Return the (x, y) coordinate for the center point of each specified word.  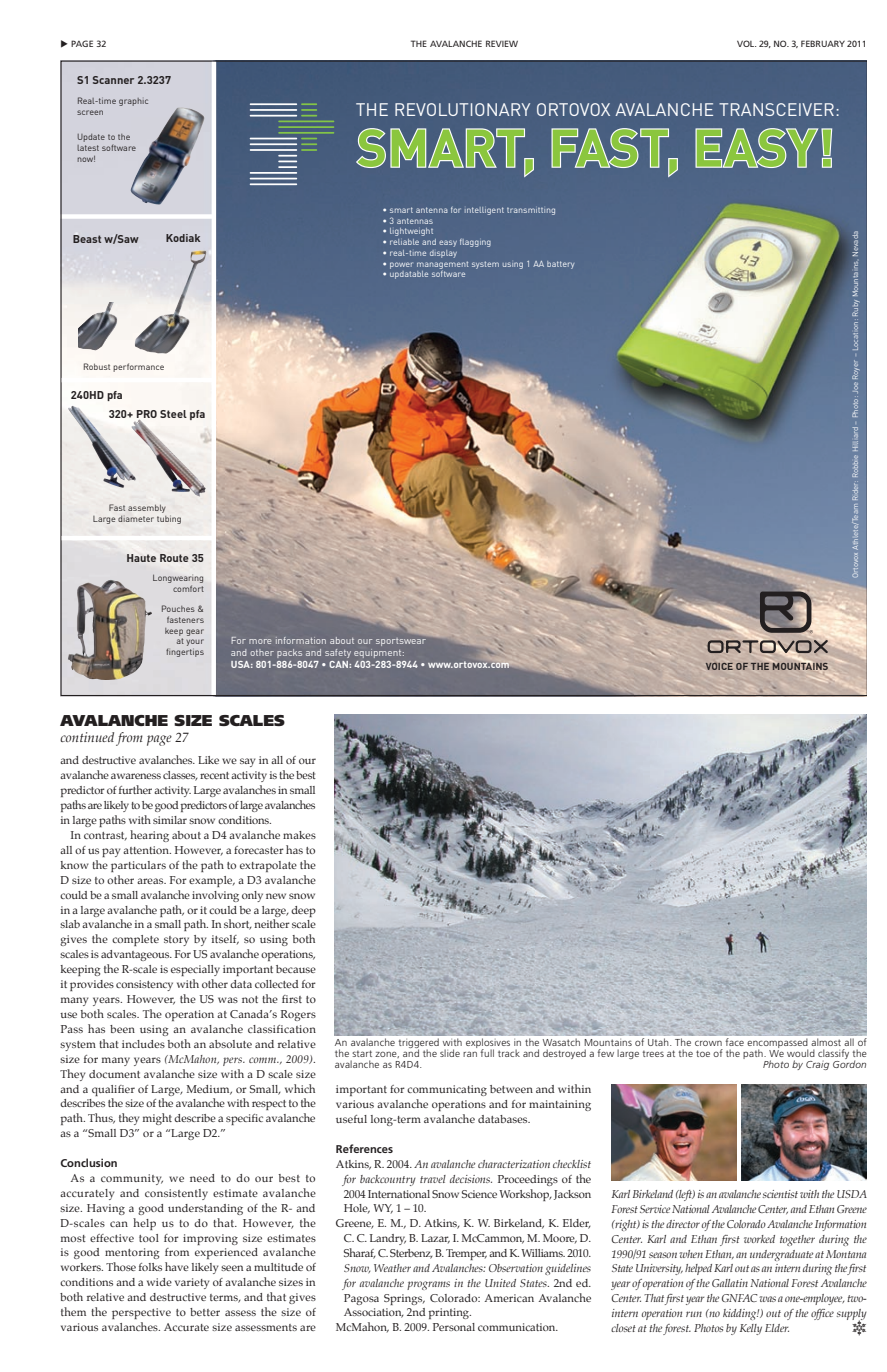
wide (159, 1282)
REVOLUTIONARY (462, 109)
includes (143, 1044)
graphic (133, 102)
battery (560, 265)
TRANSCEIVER (776, 109)
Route (174, 558)
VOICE (719, 666)
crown (708, 1043)
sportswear (402, 640)
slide (450, 1053)
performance (138, 367)
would (801, 1053)
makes (299, 835)
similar (170, 820)
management (442, 265)
